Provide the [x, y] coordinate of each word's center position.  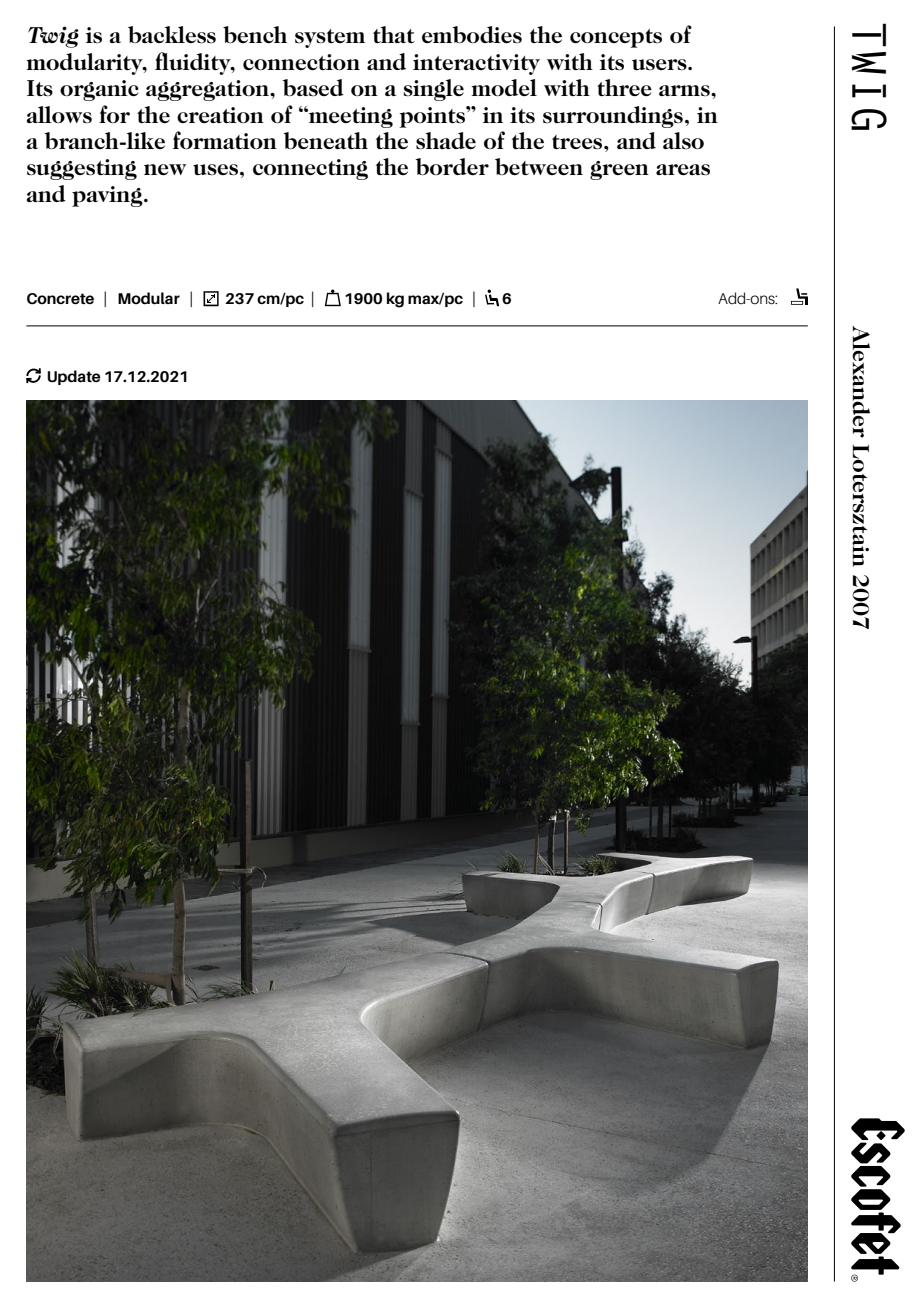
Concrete [60, 299]
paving [108, 196]
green [619, 170]
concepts [616, 38]
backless [172, 35]
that [394, 34]
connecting [310, 169]
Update [74, 377]
